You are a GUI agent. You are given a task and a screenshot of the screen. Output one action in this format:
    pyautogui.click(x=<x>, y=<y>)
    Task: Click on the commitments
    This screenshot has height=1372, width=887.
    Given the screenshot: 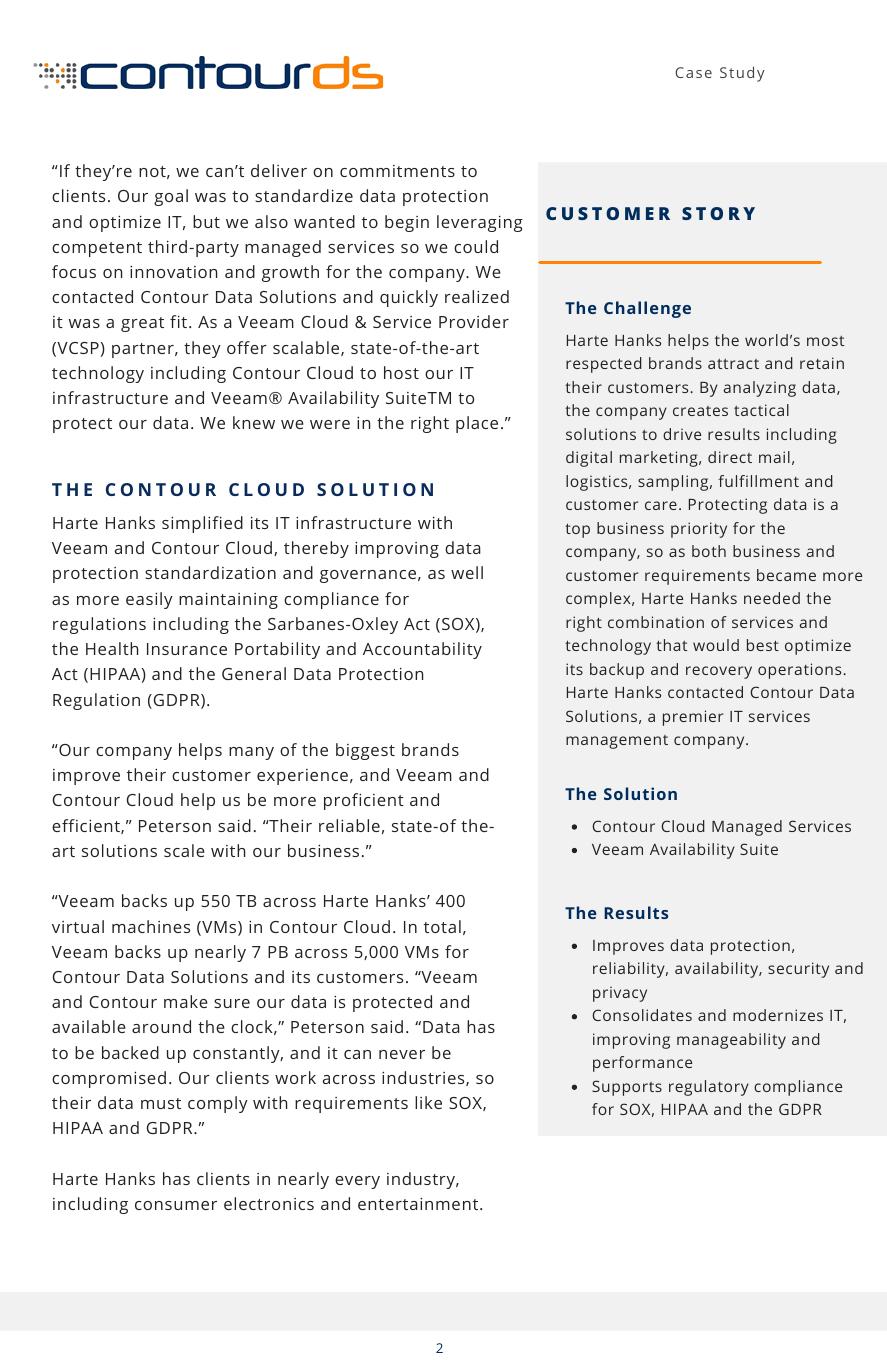 What is the action you would take?
    pyautogui.click(x=397, y=171)
